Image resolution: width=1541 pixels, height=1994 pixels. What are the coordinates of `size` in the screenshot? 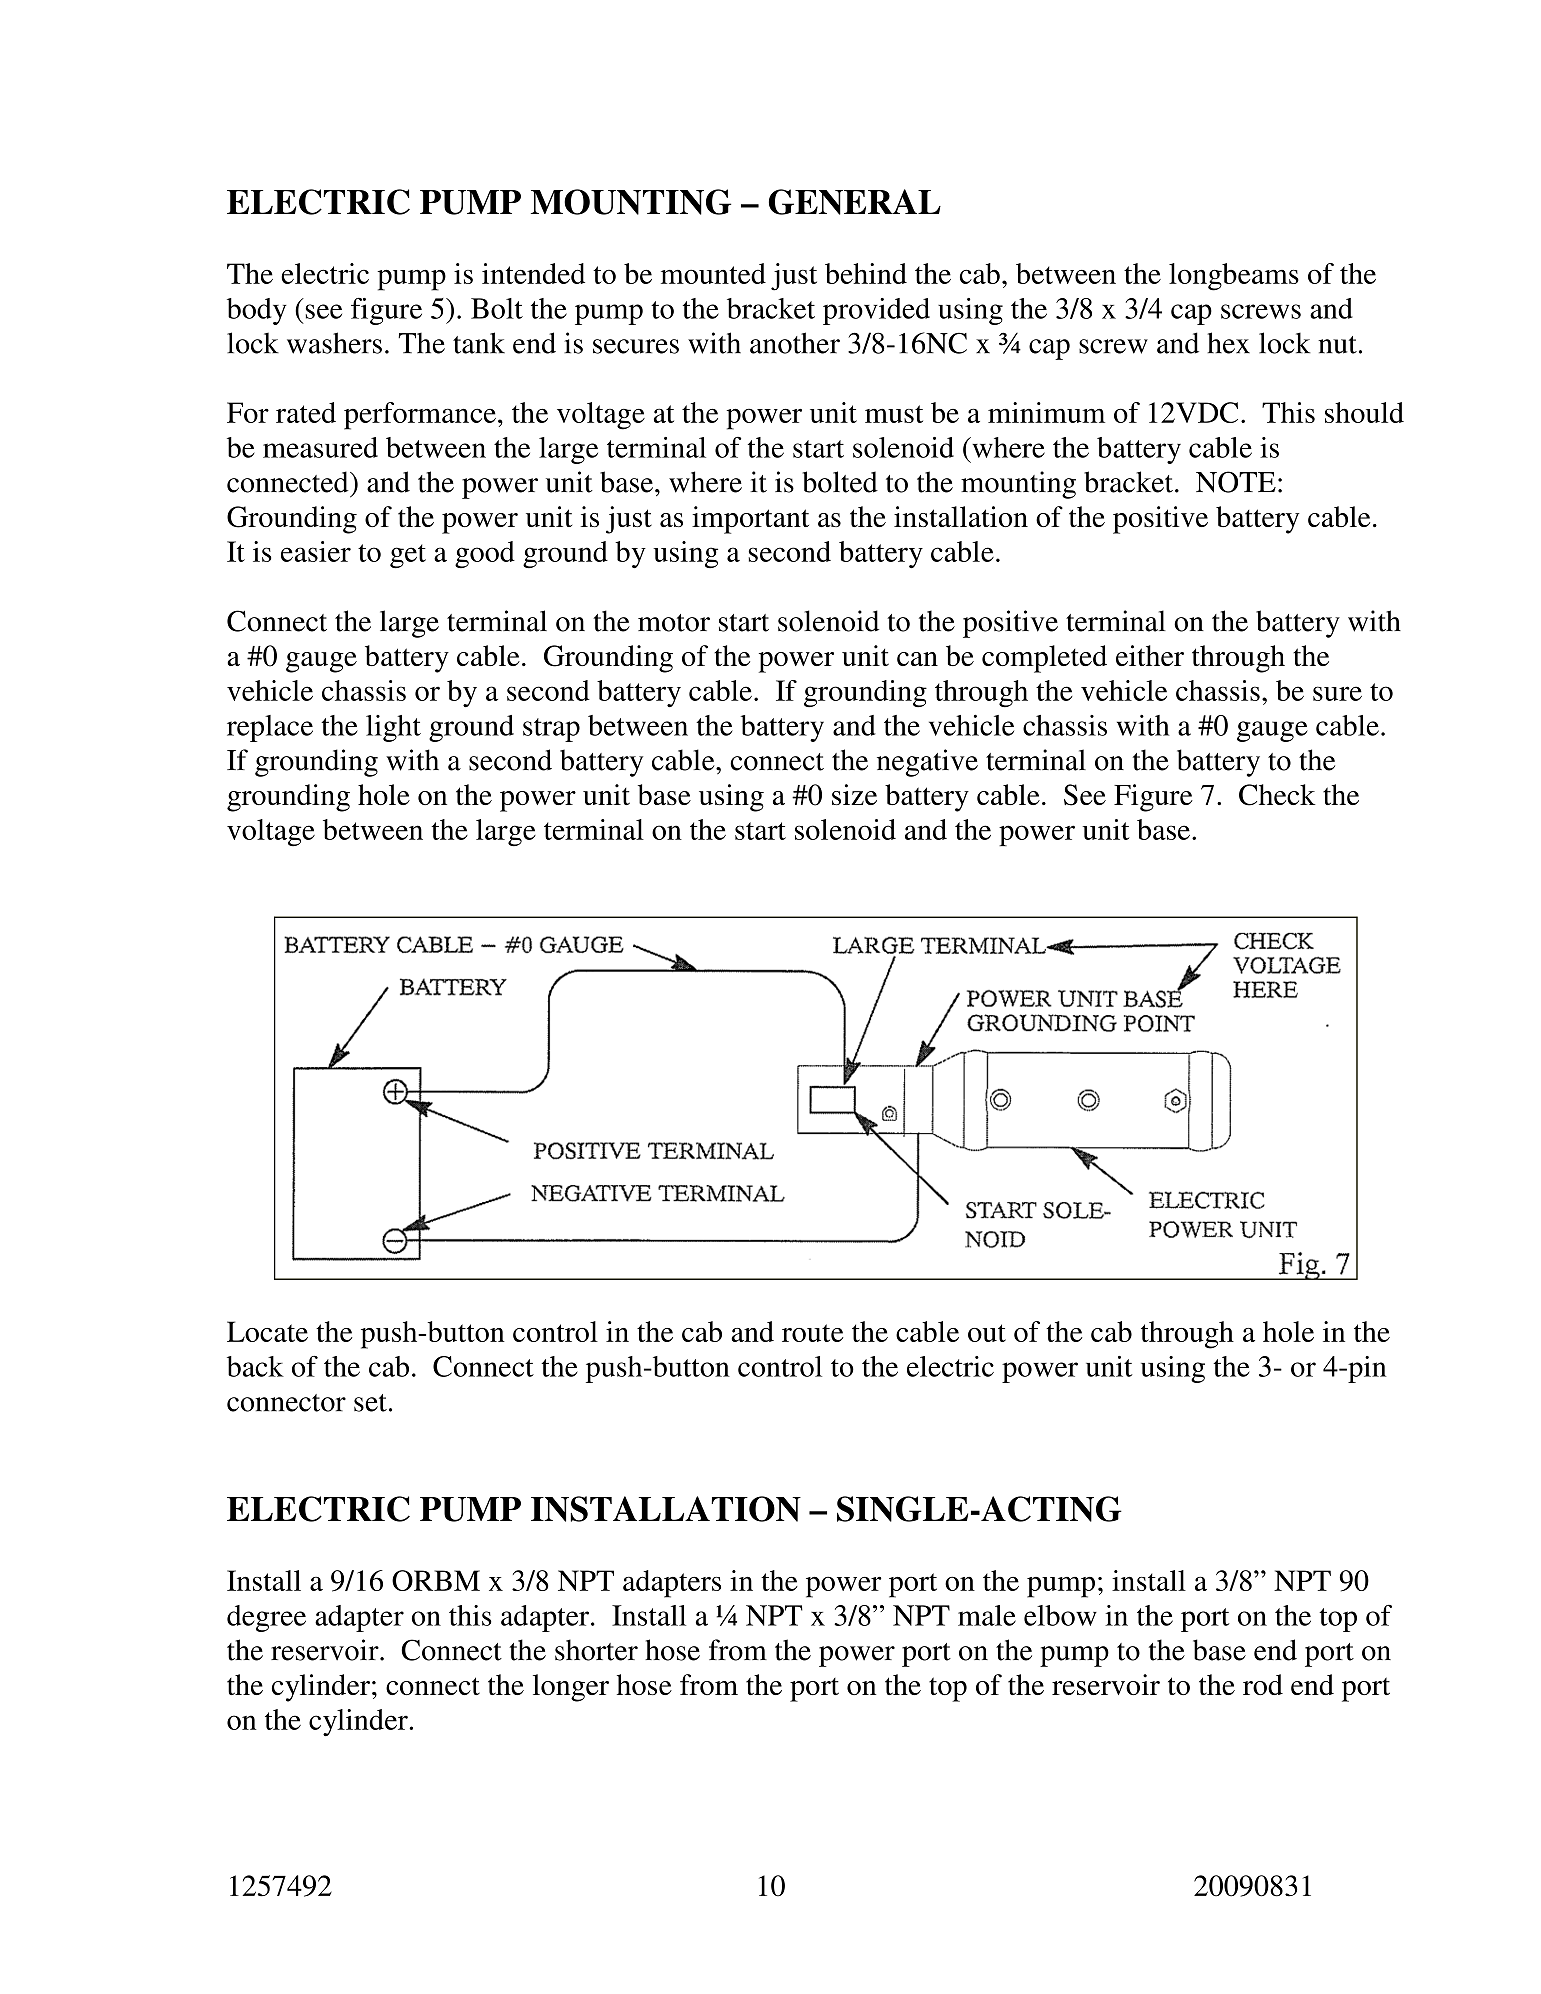 It's located at (854, 794).
